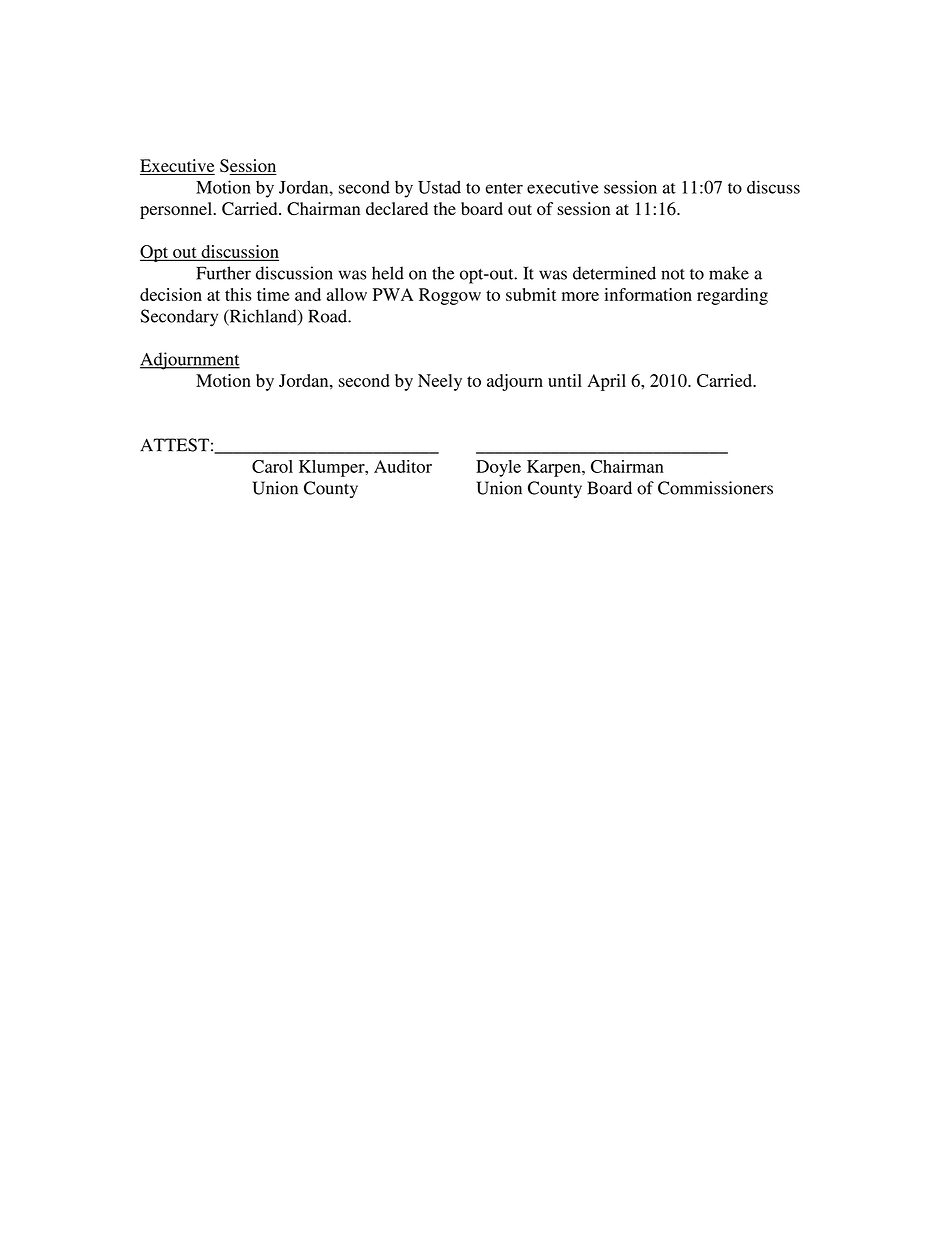 The image size is (952, 1233). I want to click on held, so click(388, 273).
